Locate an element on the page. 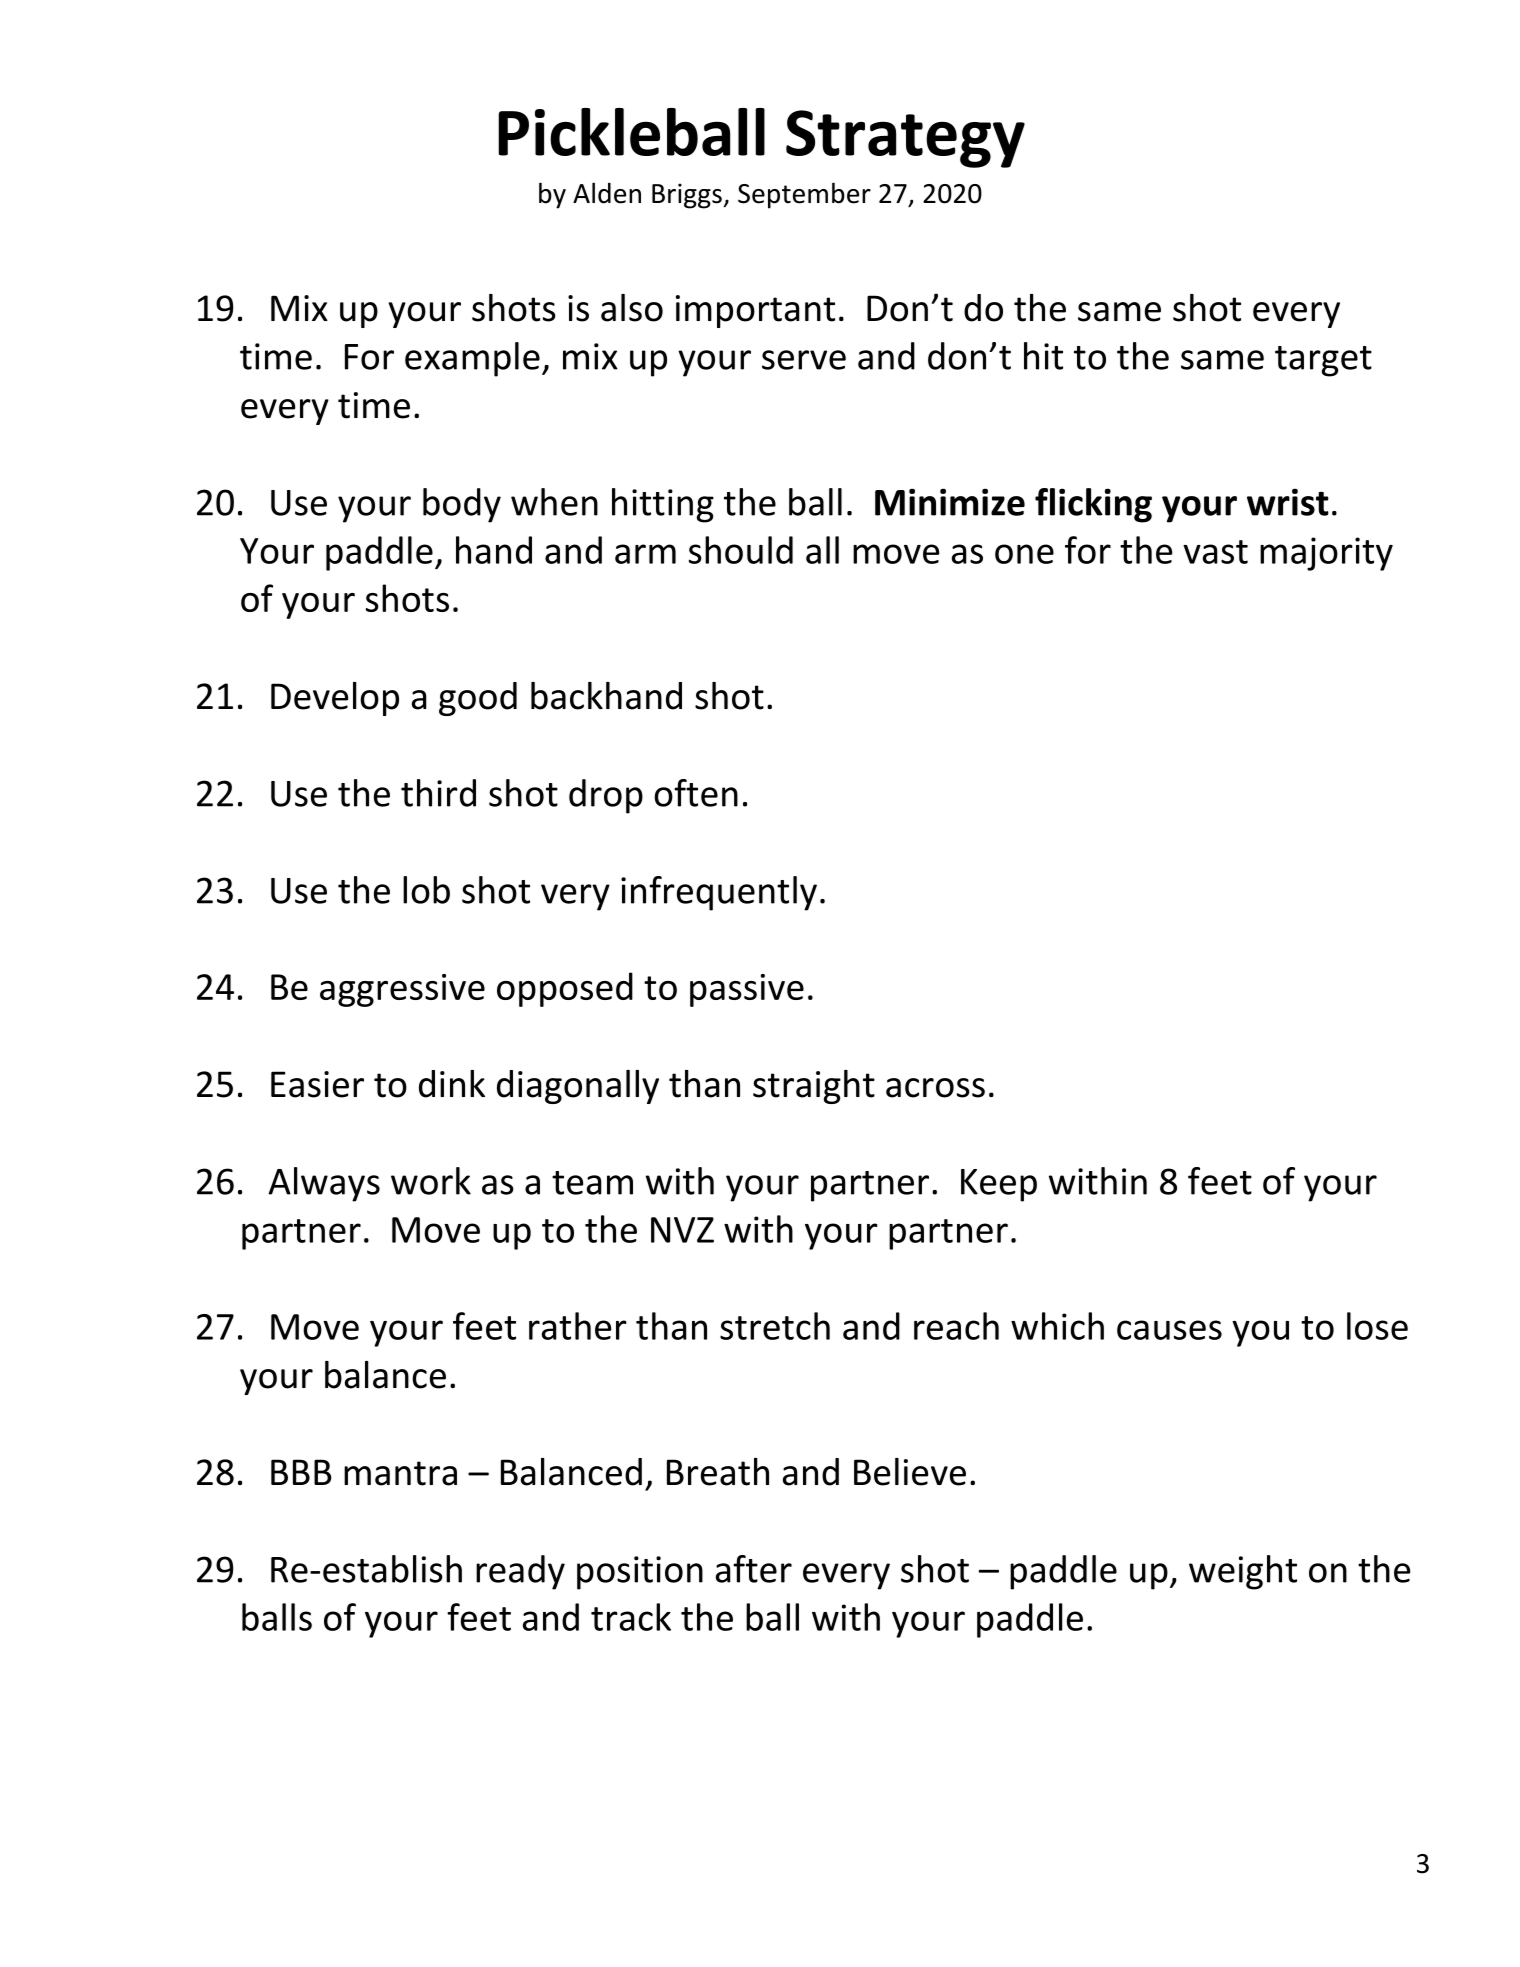 The image size is (1520, 1967). Alden is located at coordinates (607, 193).
